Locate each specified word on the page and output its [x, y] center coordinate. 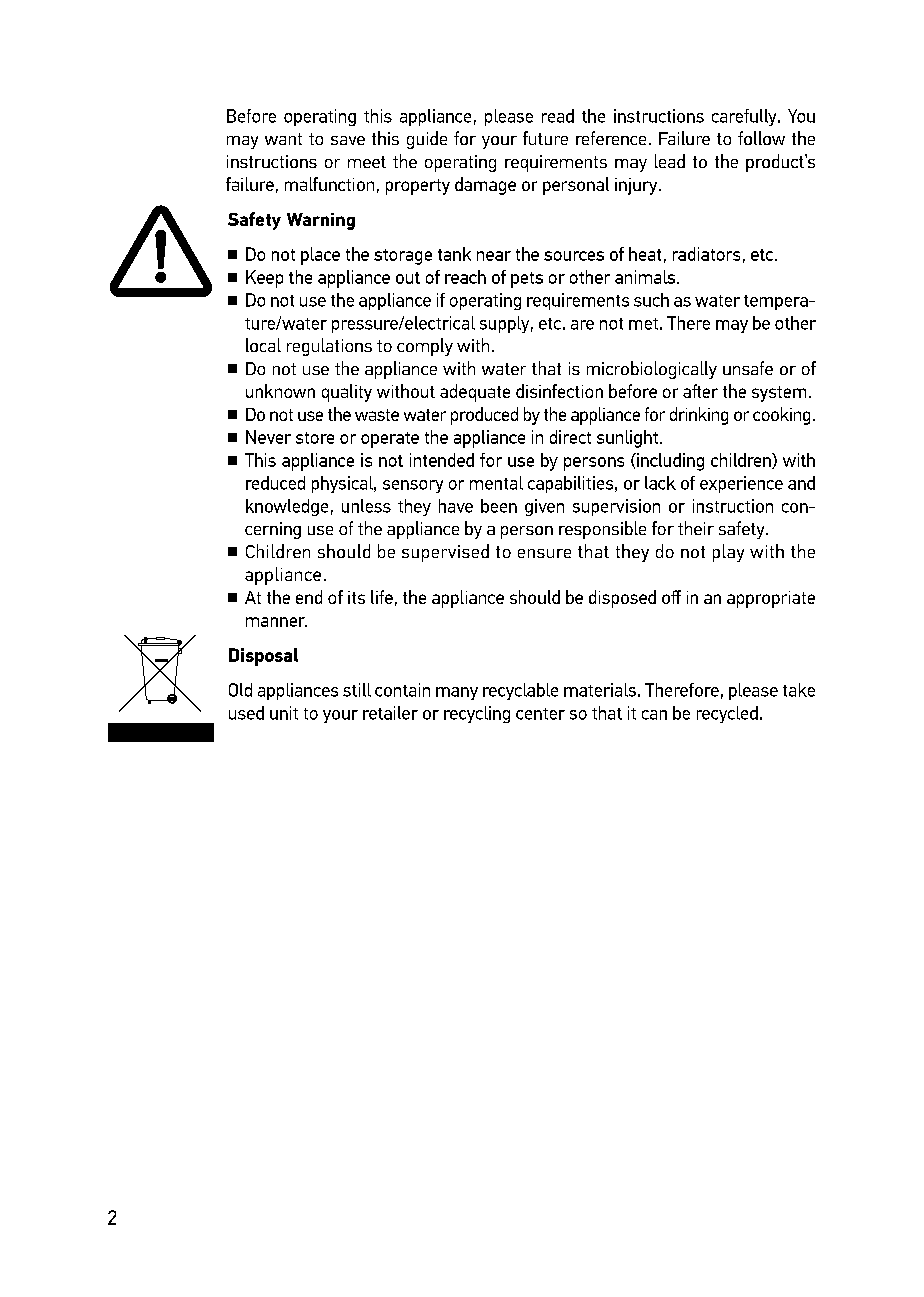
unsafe [748, 368]
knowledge [287, 507]
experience [741, 484]
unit [284, 713]
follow [761, 138]
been [499, 506]
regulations [329, 347]
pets [527, 280]
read [558, 116]
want [283, 139]
